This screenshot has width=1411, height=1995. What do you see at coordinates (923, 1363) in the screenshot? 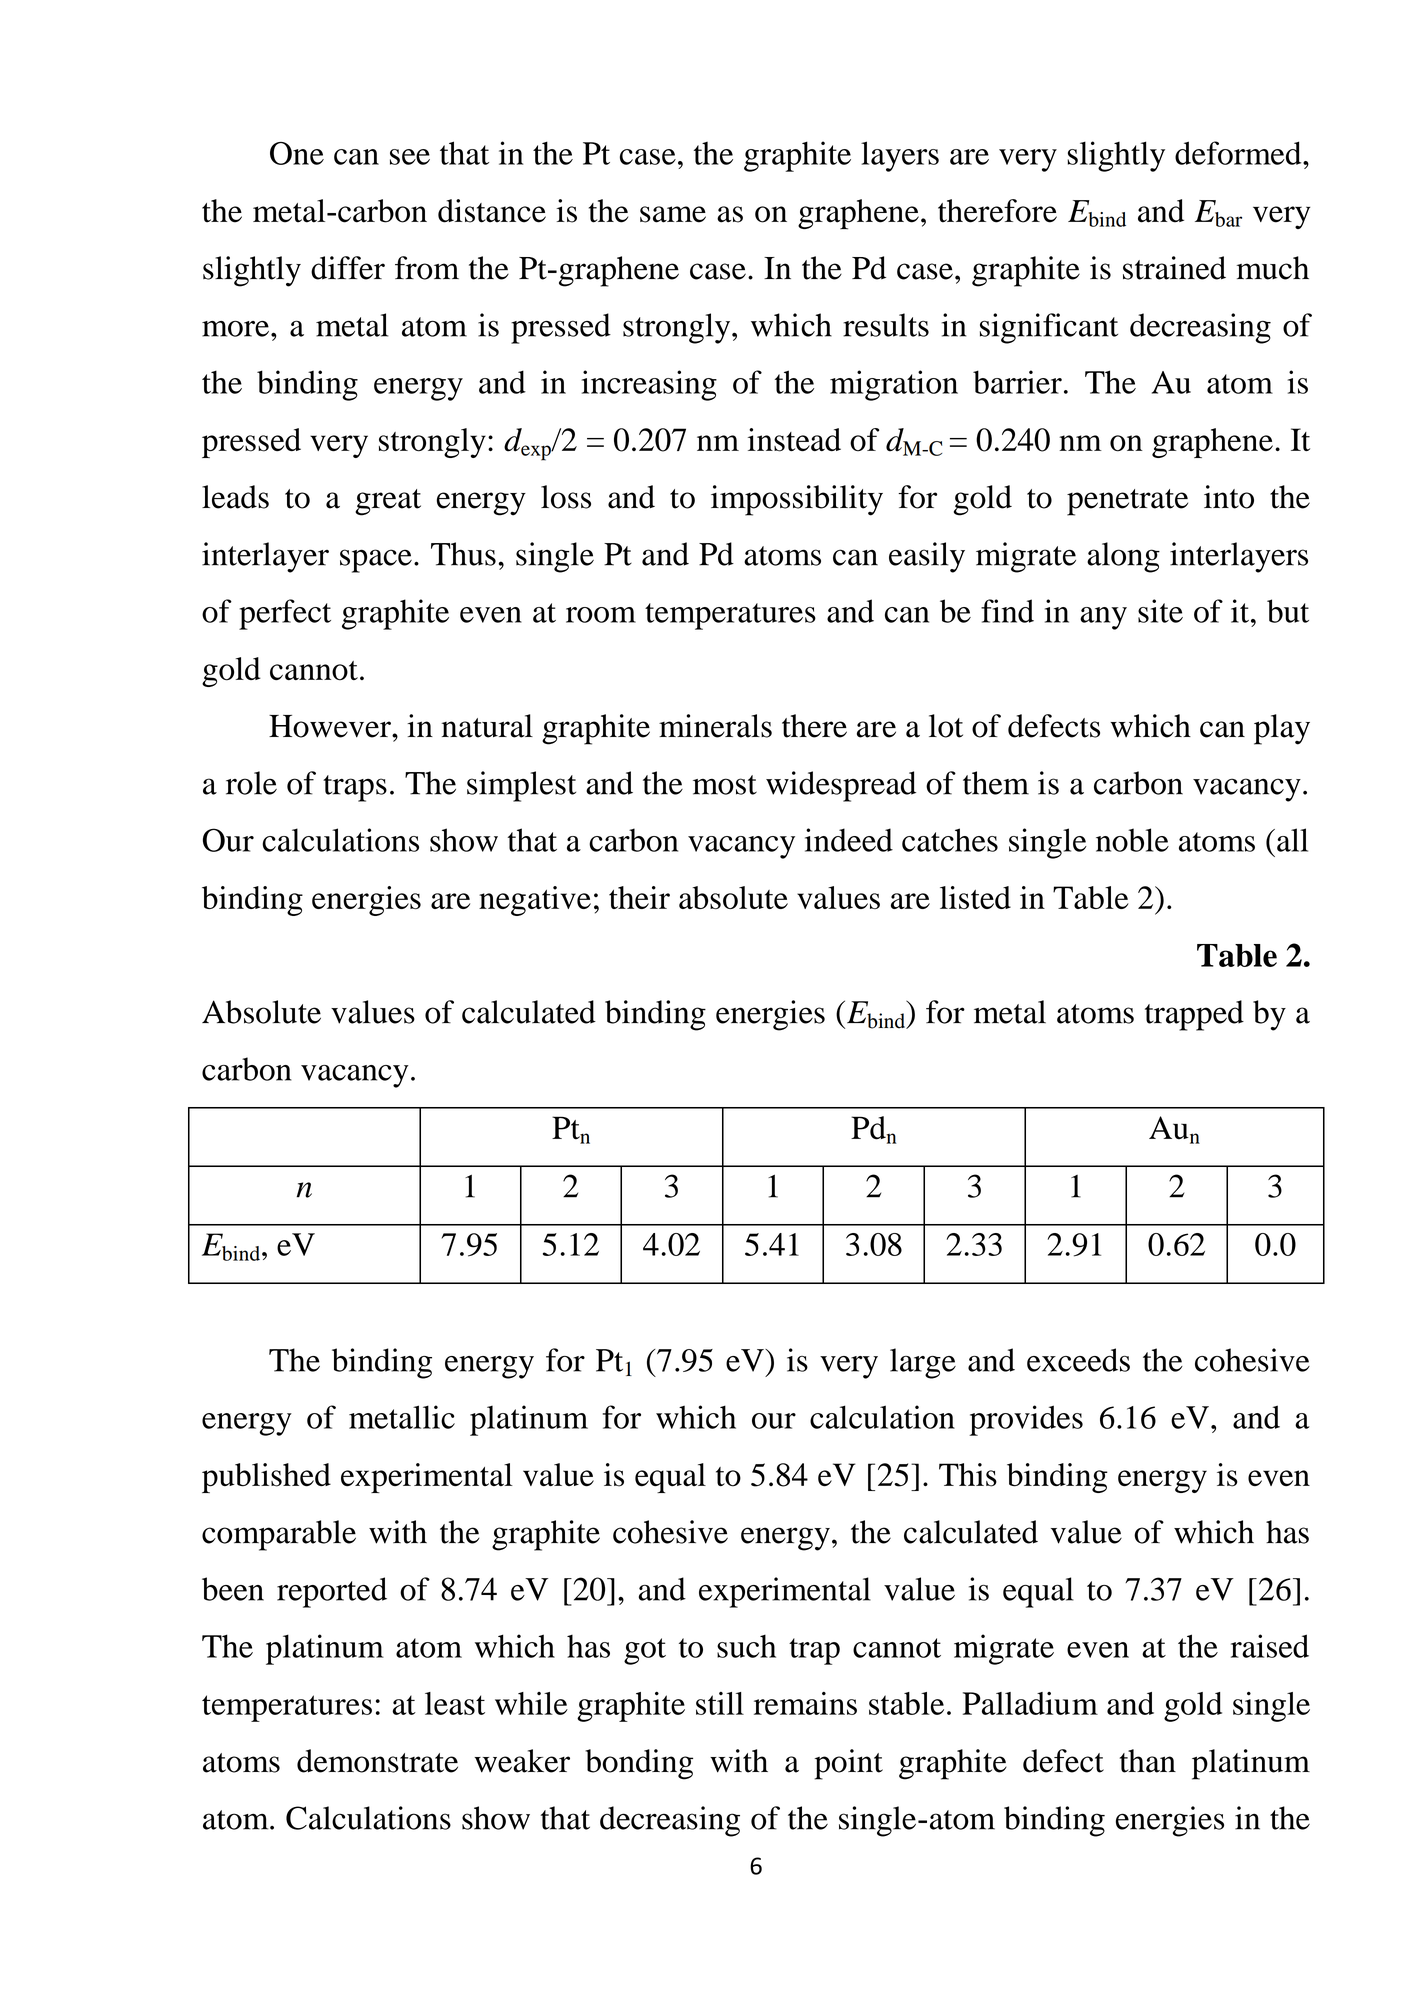
I see `large` at bounding box center [923, 1363].
